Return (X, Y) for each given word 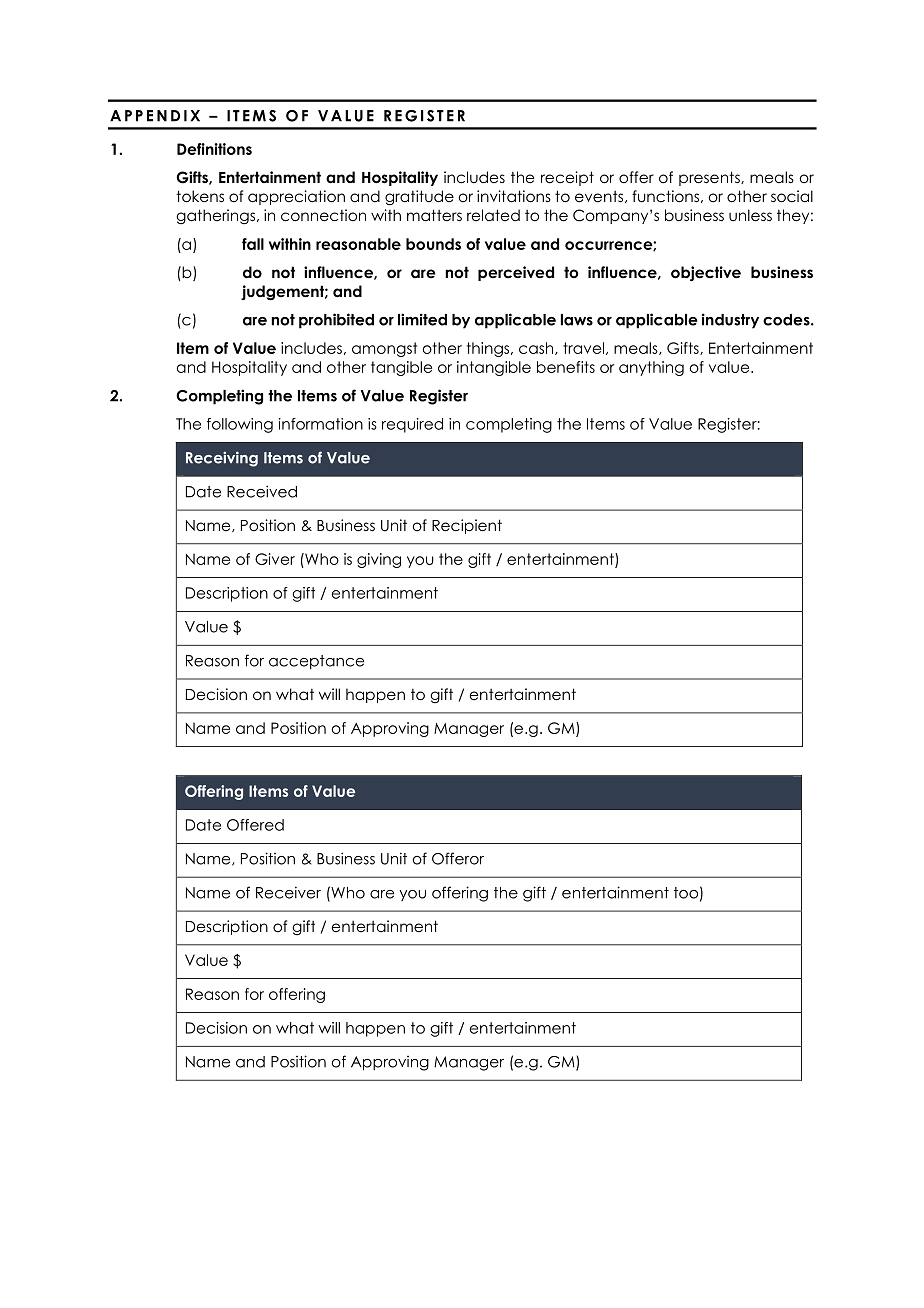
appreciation (296, 197)
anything (651, 368)
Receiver (288, 892)
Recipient (467, 526)
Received (262, 491)
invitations (514, 196)
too (686, 893)
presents (710, 178)
